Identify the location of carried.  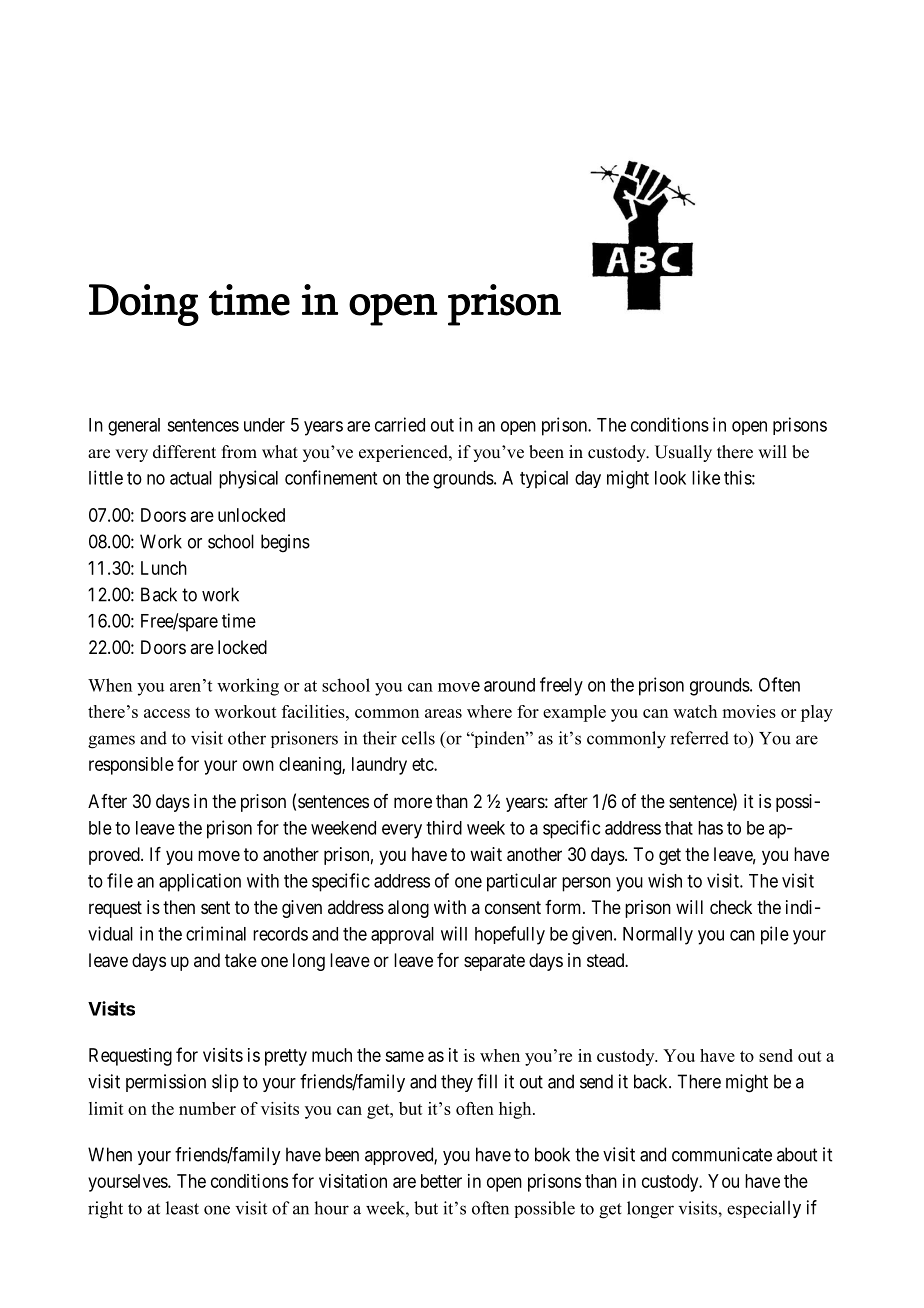
(400, 424).
